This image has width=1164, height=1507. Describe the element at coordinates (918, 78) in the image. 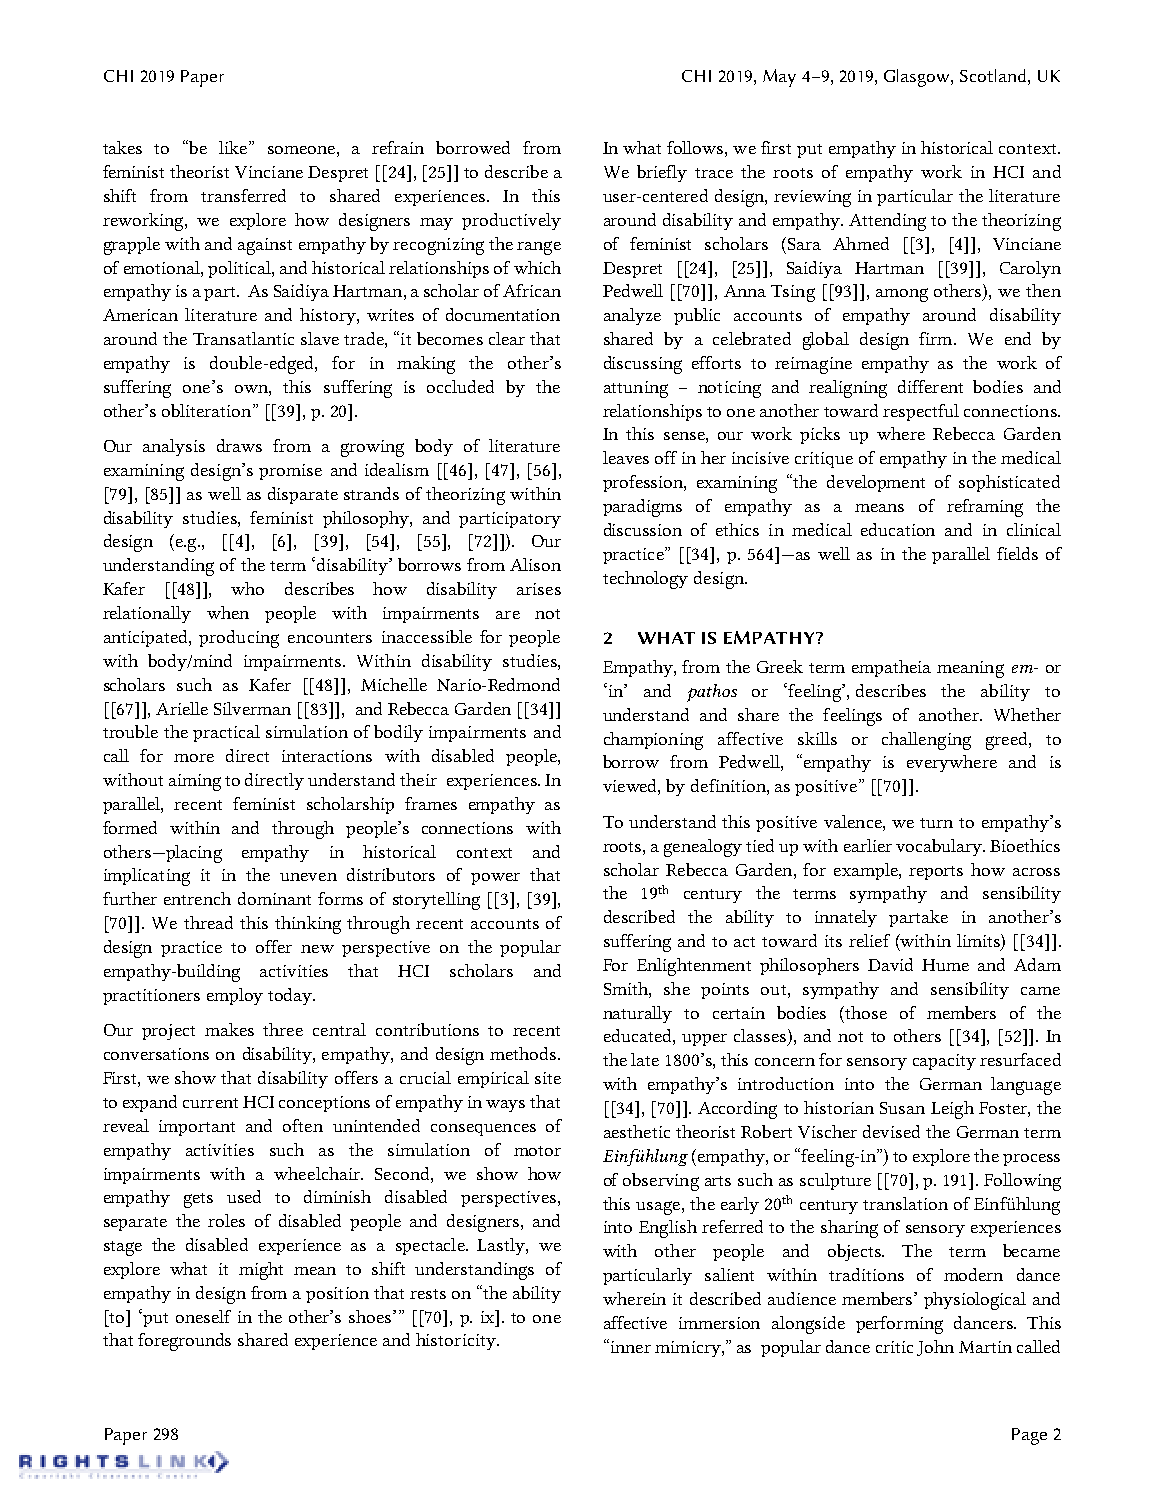

I see `Glasgow` at that location.
